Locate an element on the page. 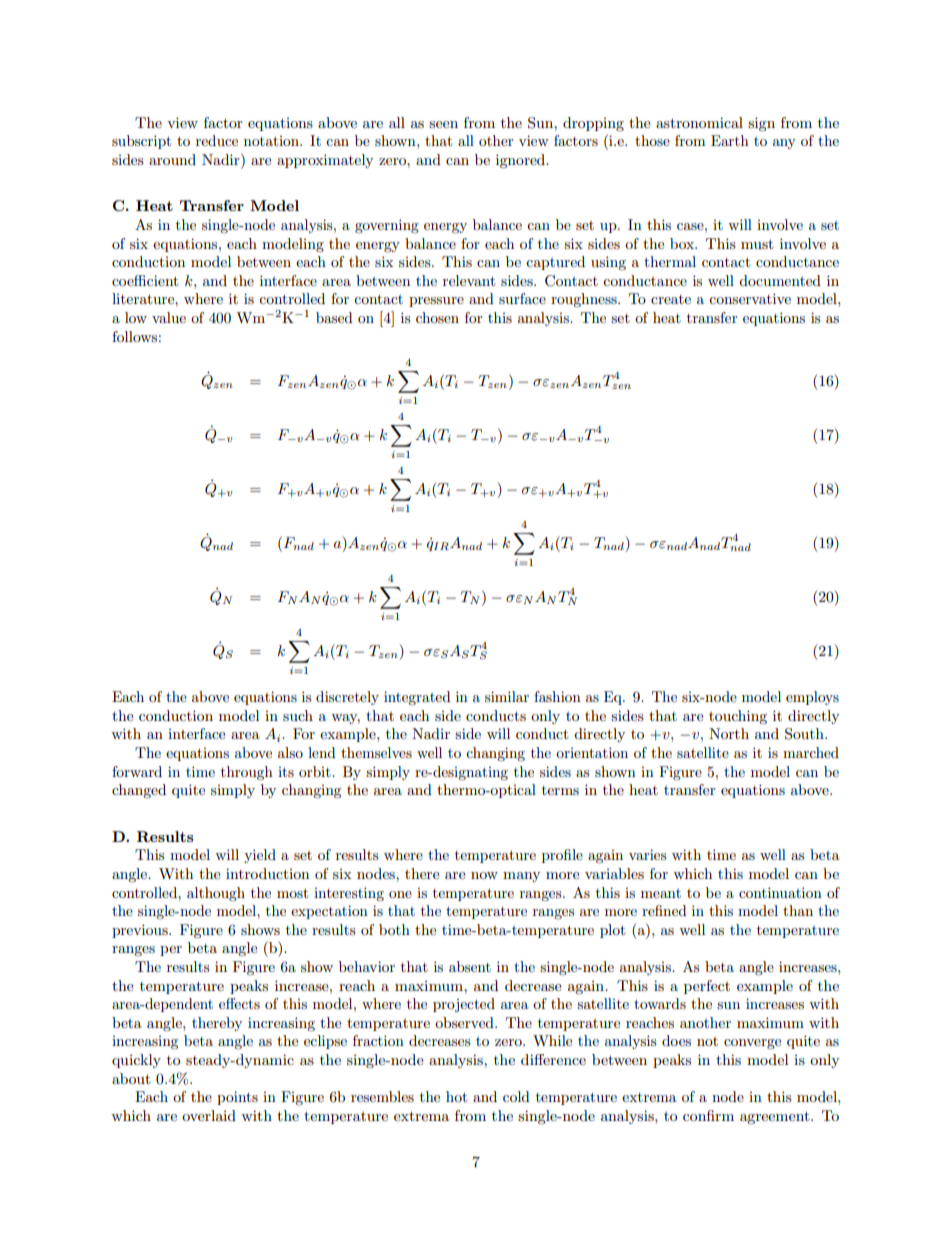  reduce is located at coordinates (217, 140).
